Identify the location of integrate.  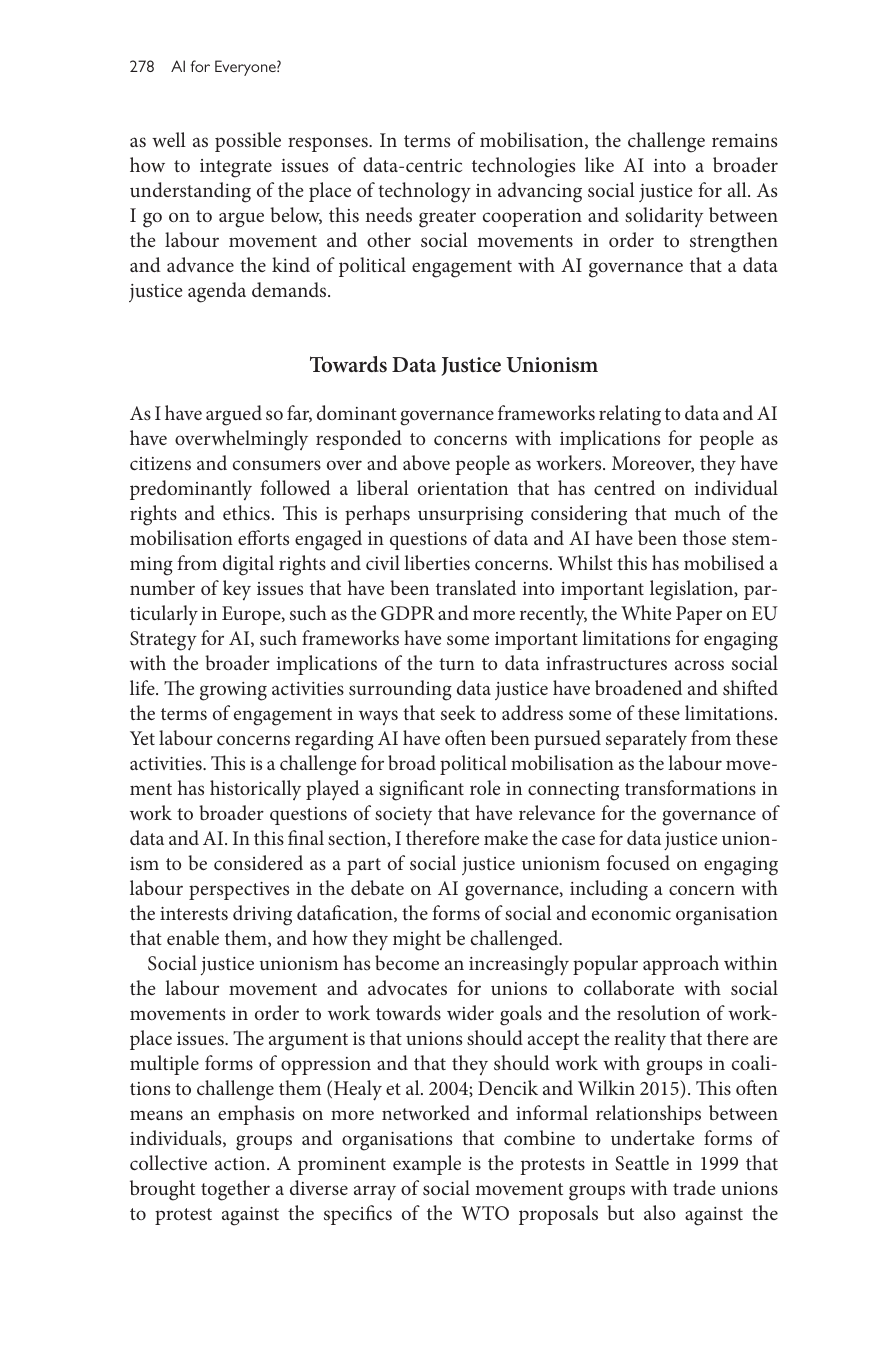
(236, 168).
